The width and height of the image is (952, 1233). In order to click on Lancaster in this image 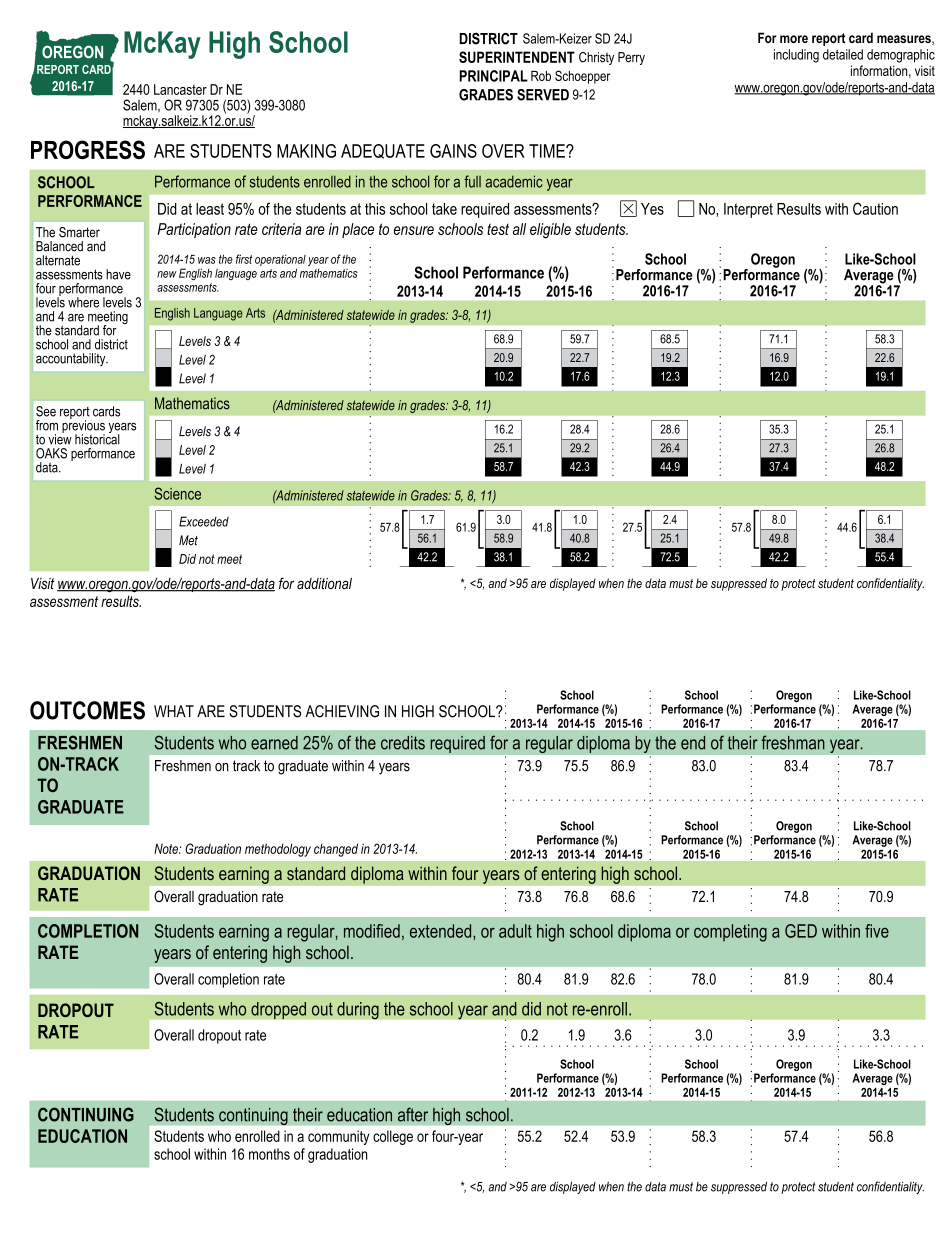, I will do `click(180, 89)`.
